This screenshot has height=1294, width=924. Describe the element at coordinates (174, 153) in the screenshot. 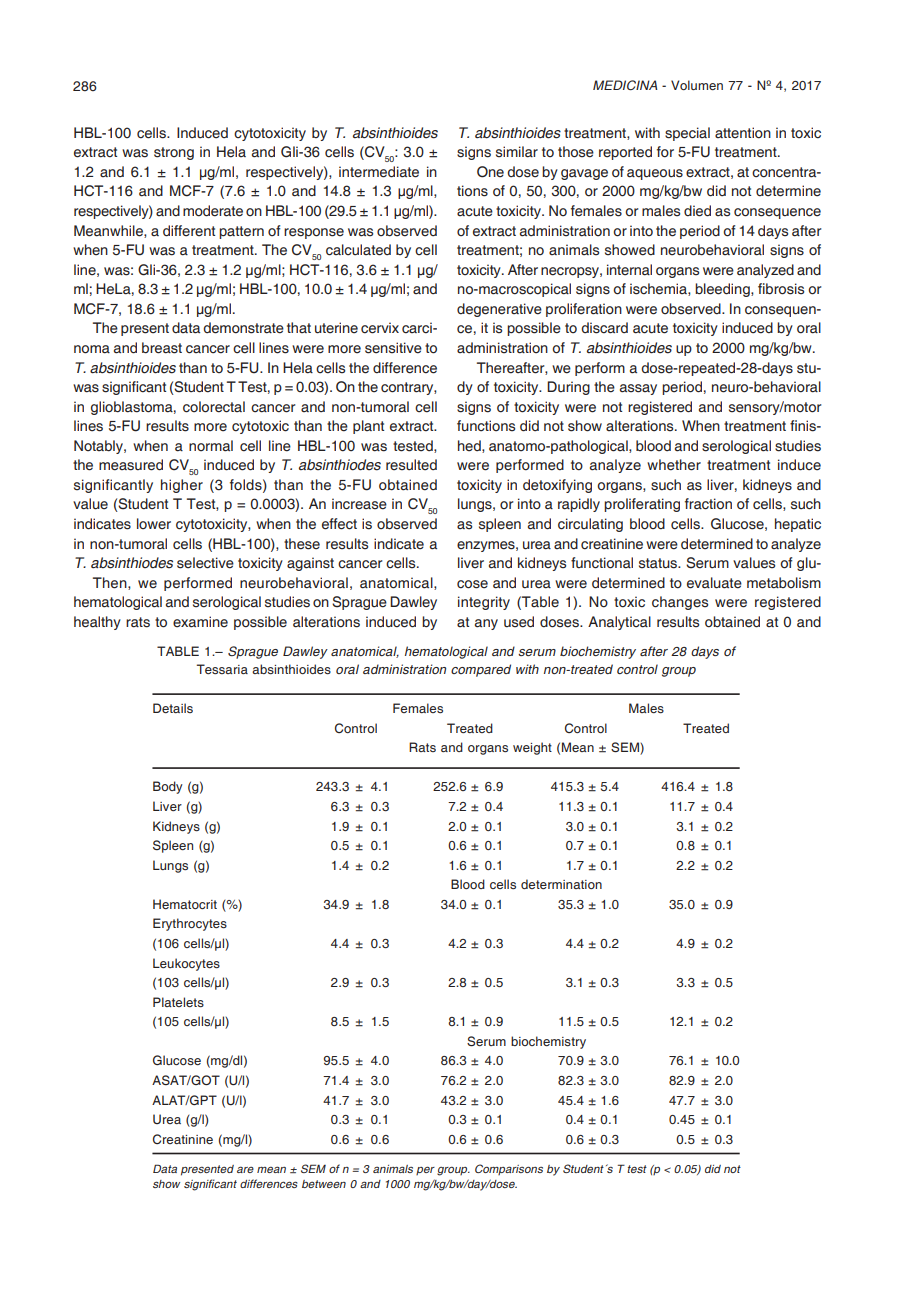

I see `strong` at that location.
